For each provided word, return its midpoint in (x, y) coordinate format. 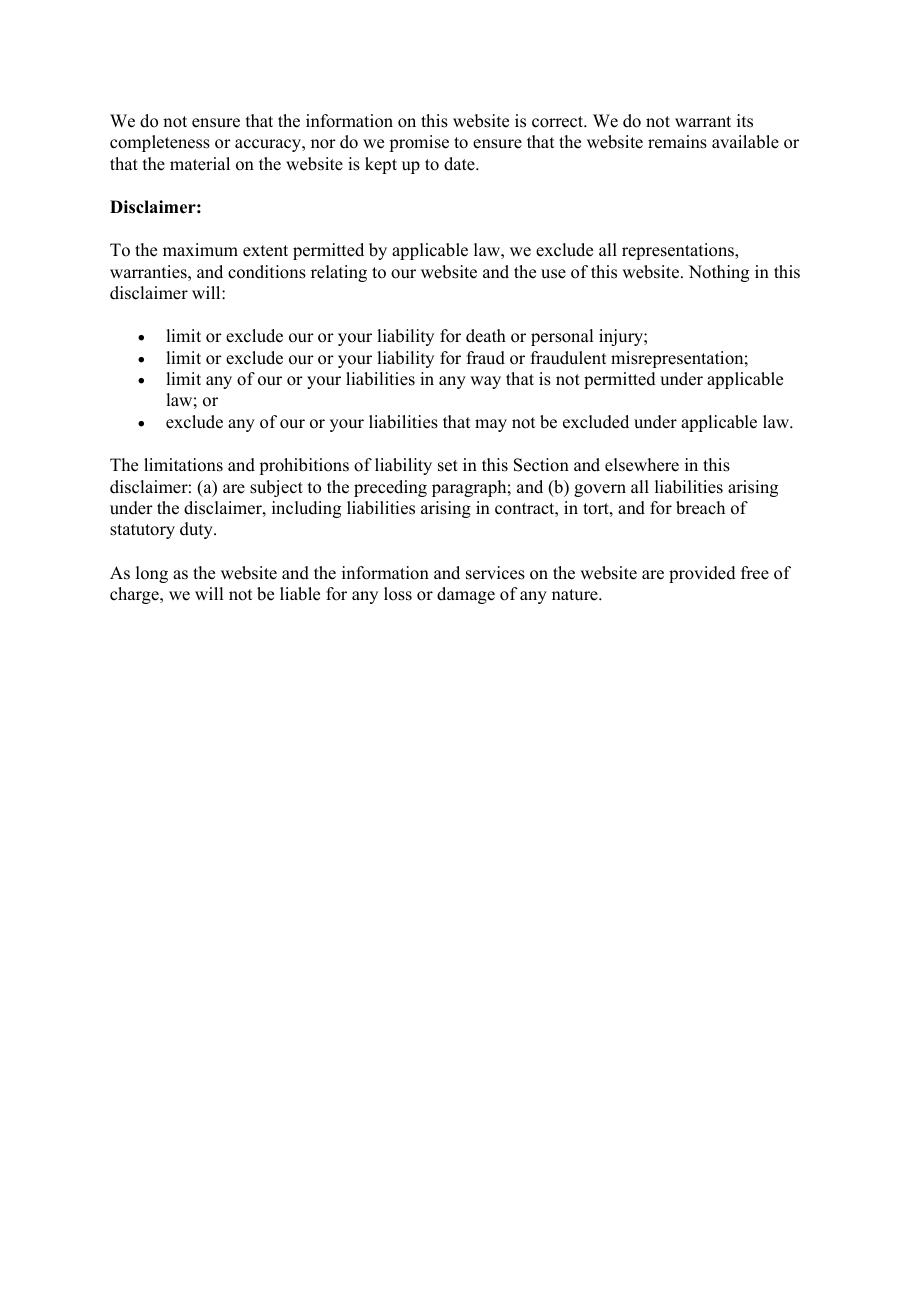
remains (677, 142)
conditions (267, 272)
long (152, 574)
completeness (160, 143)
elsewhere (642, 465)
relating (339, 273)
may (491, 425)
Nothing (719, 273)
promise (419, 143)
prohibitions (304, 466)
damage (466, 595)
